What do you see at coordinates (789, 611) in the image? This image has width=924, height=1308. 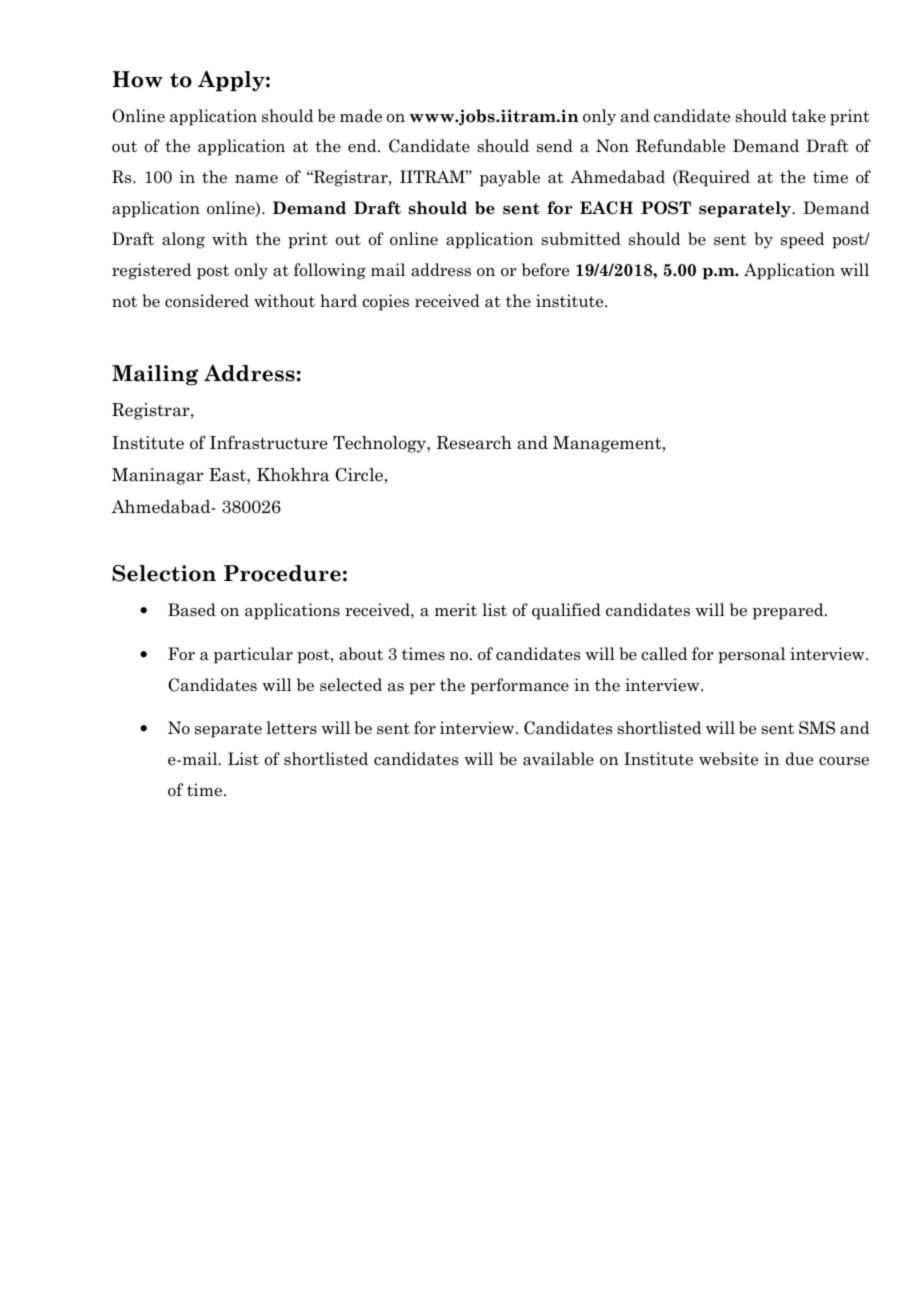 I see `prepared` at bounding box center [789, 611].
